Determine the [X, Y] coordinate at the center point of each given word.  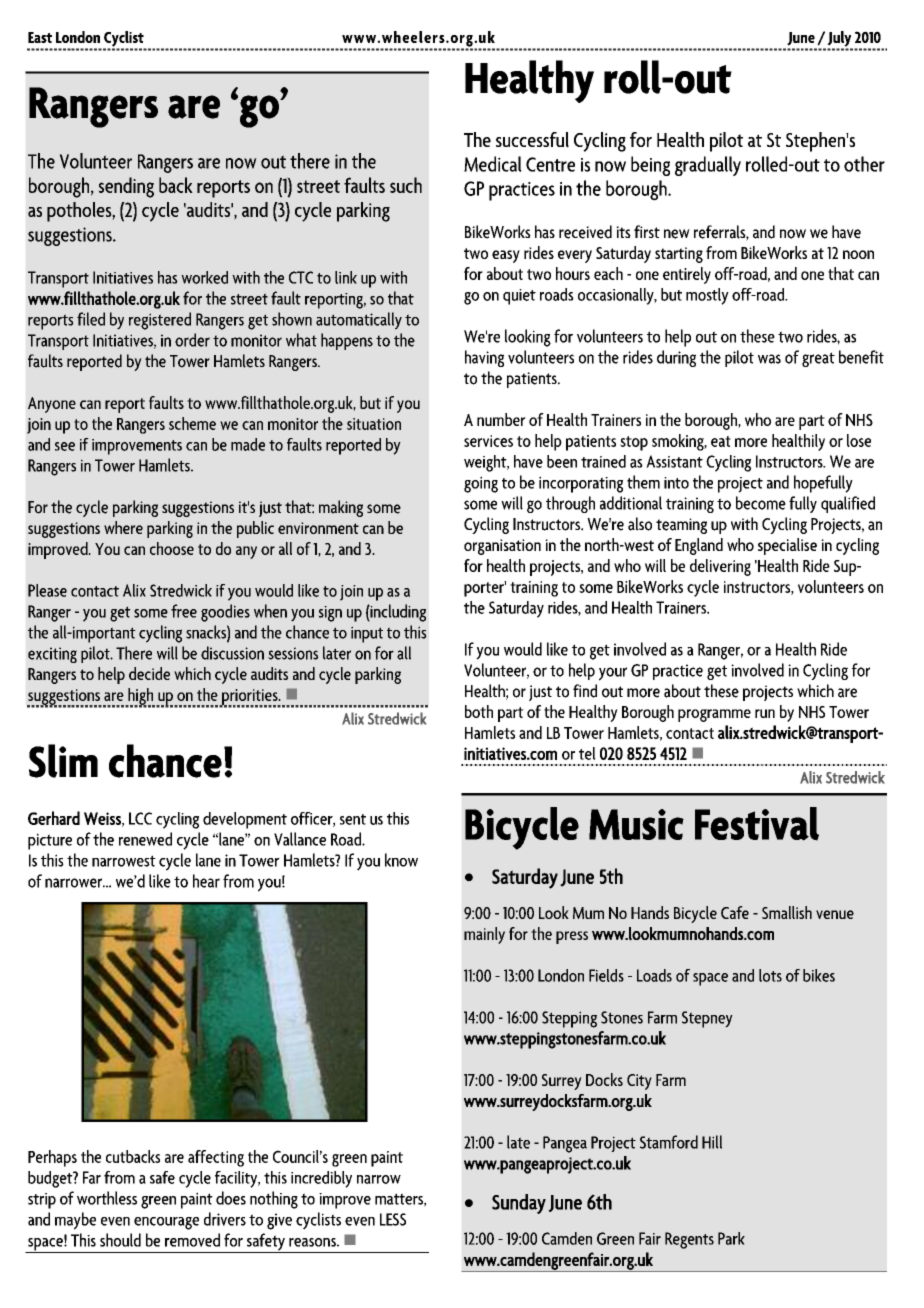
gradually [708, 166]
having [484, 358]
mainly [484, 935]
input [367, 634]
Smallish [787, 912]
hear [206, 881]
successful [532, 140]
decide [149, 673]
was [769, 359]
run [765, 713]
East [40, 37]
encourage [166, 1223]
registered [160, 321]
